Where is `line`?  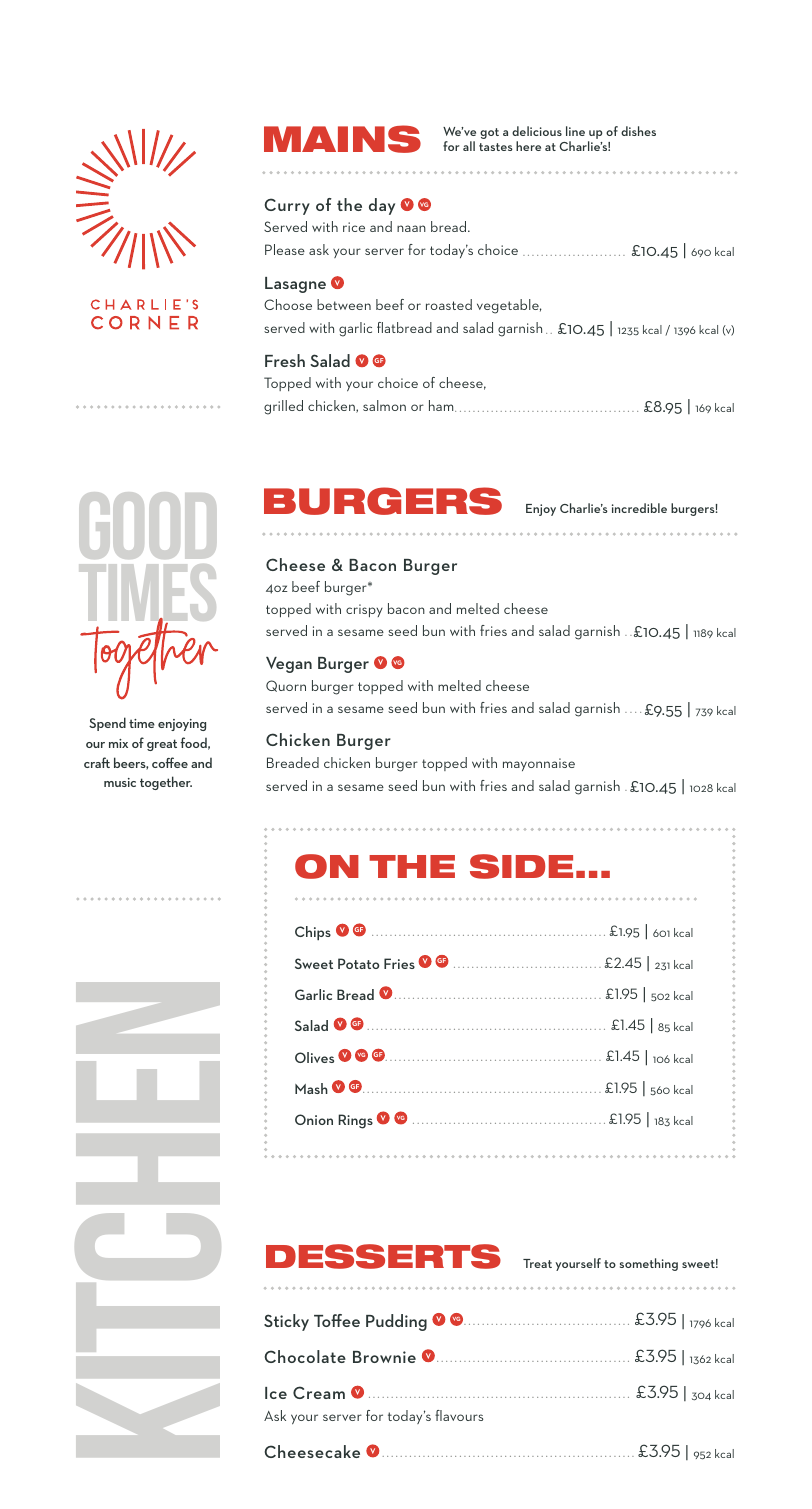
line is located at coordinates (575, 131).
